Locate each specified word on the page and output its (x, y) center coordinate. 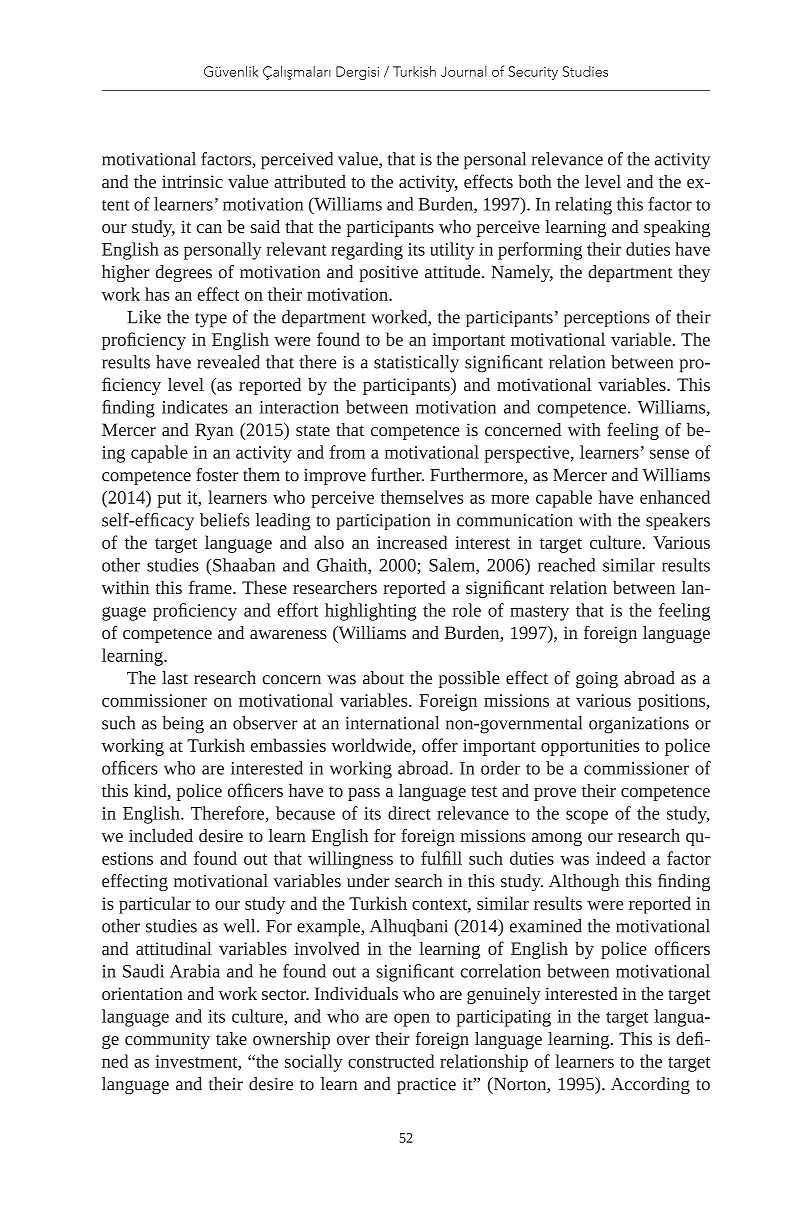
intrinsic (192, 181)
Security (533, 73)
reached (566, 565)
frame (211, 587)
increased (412, 542)
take (231, 1038)
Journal (464, 71)
